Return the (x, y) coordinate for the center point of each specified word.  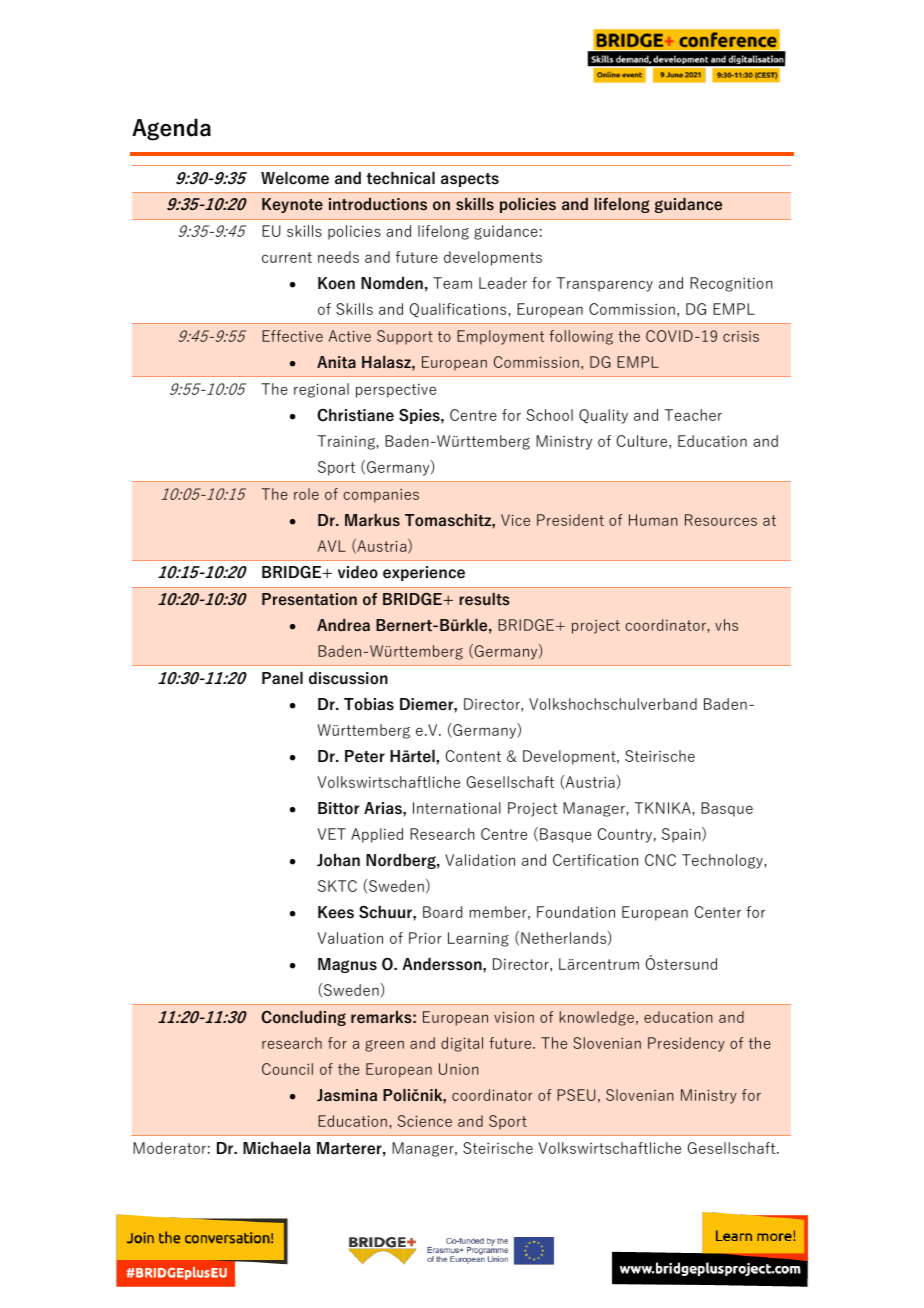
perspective (396, 391)
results (484, 599)
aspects (470, 180)
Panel (282, 678)
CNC (660, 860)
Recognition (731, 284)
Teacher (693, 415)
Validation (480, 860)
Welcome (295, 178)
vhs (726, 625)
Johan (338, 860)
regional (321, 390)
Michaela (276, 1148)
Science (425, 1121)
